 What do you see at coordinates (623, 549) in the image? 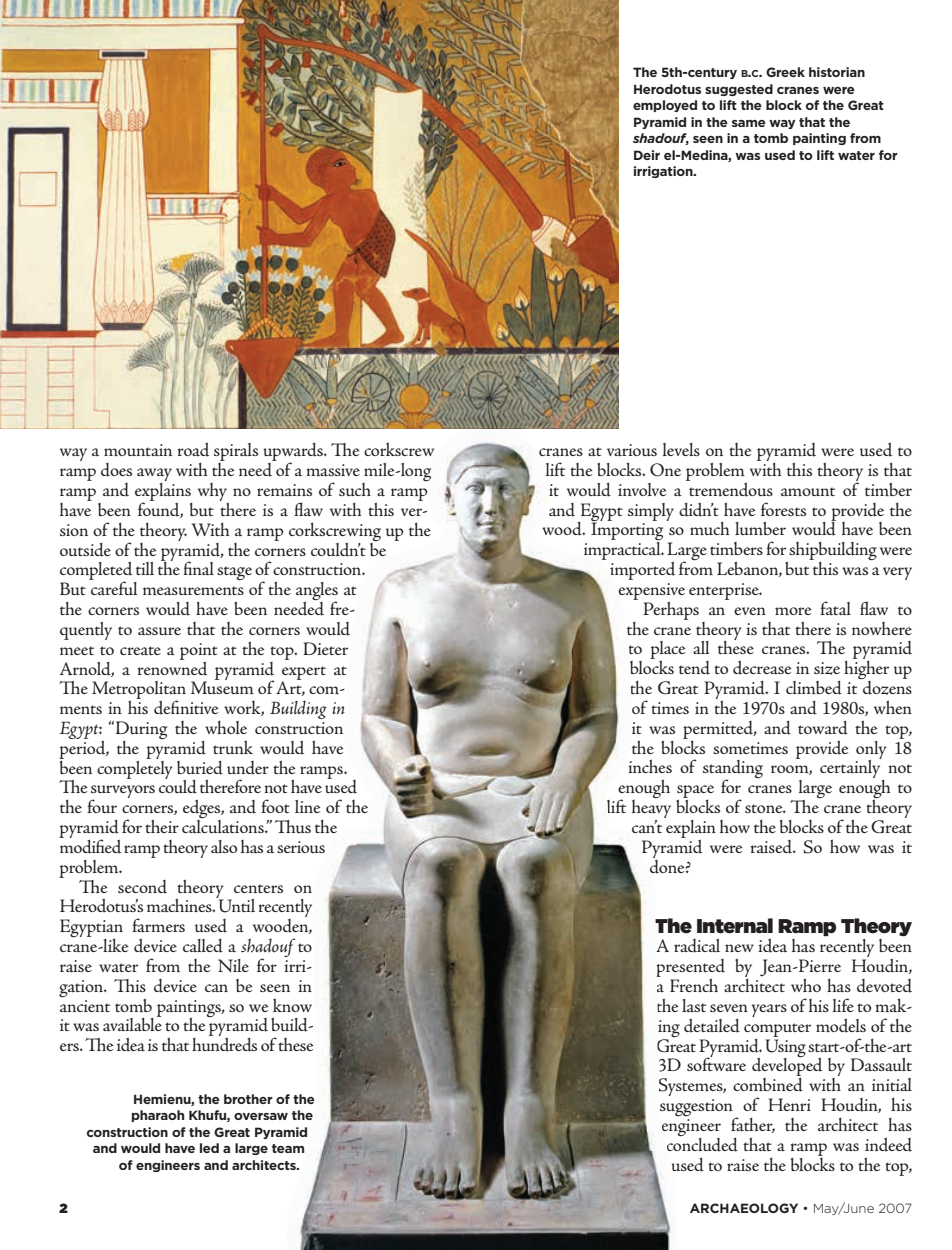
I see `impractical` at bounding box center [623, 549].
